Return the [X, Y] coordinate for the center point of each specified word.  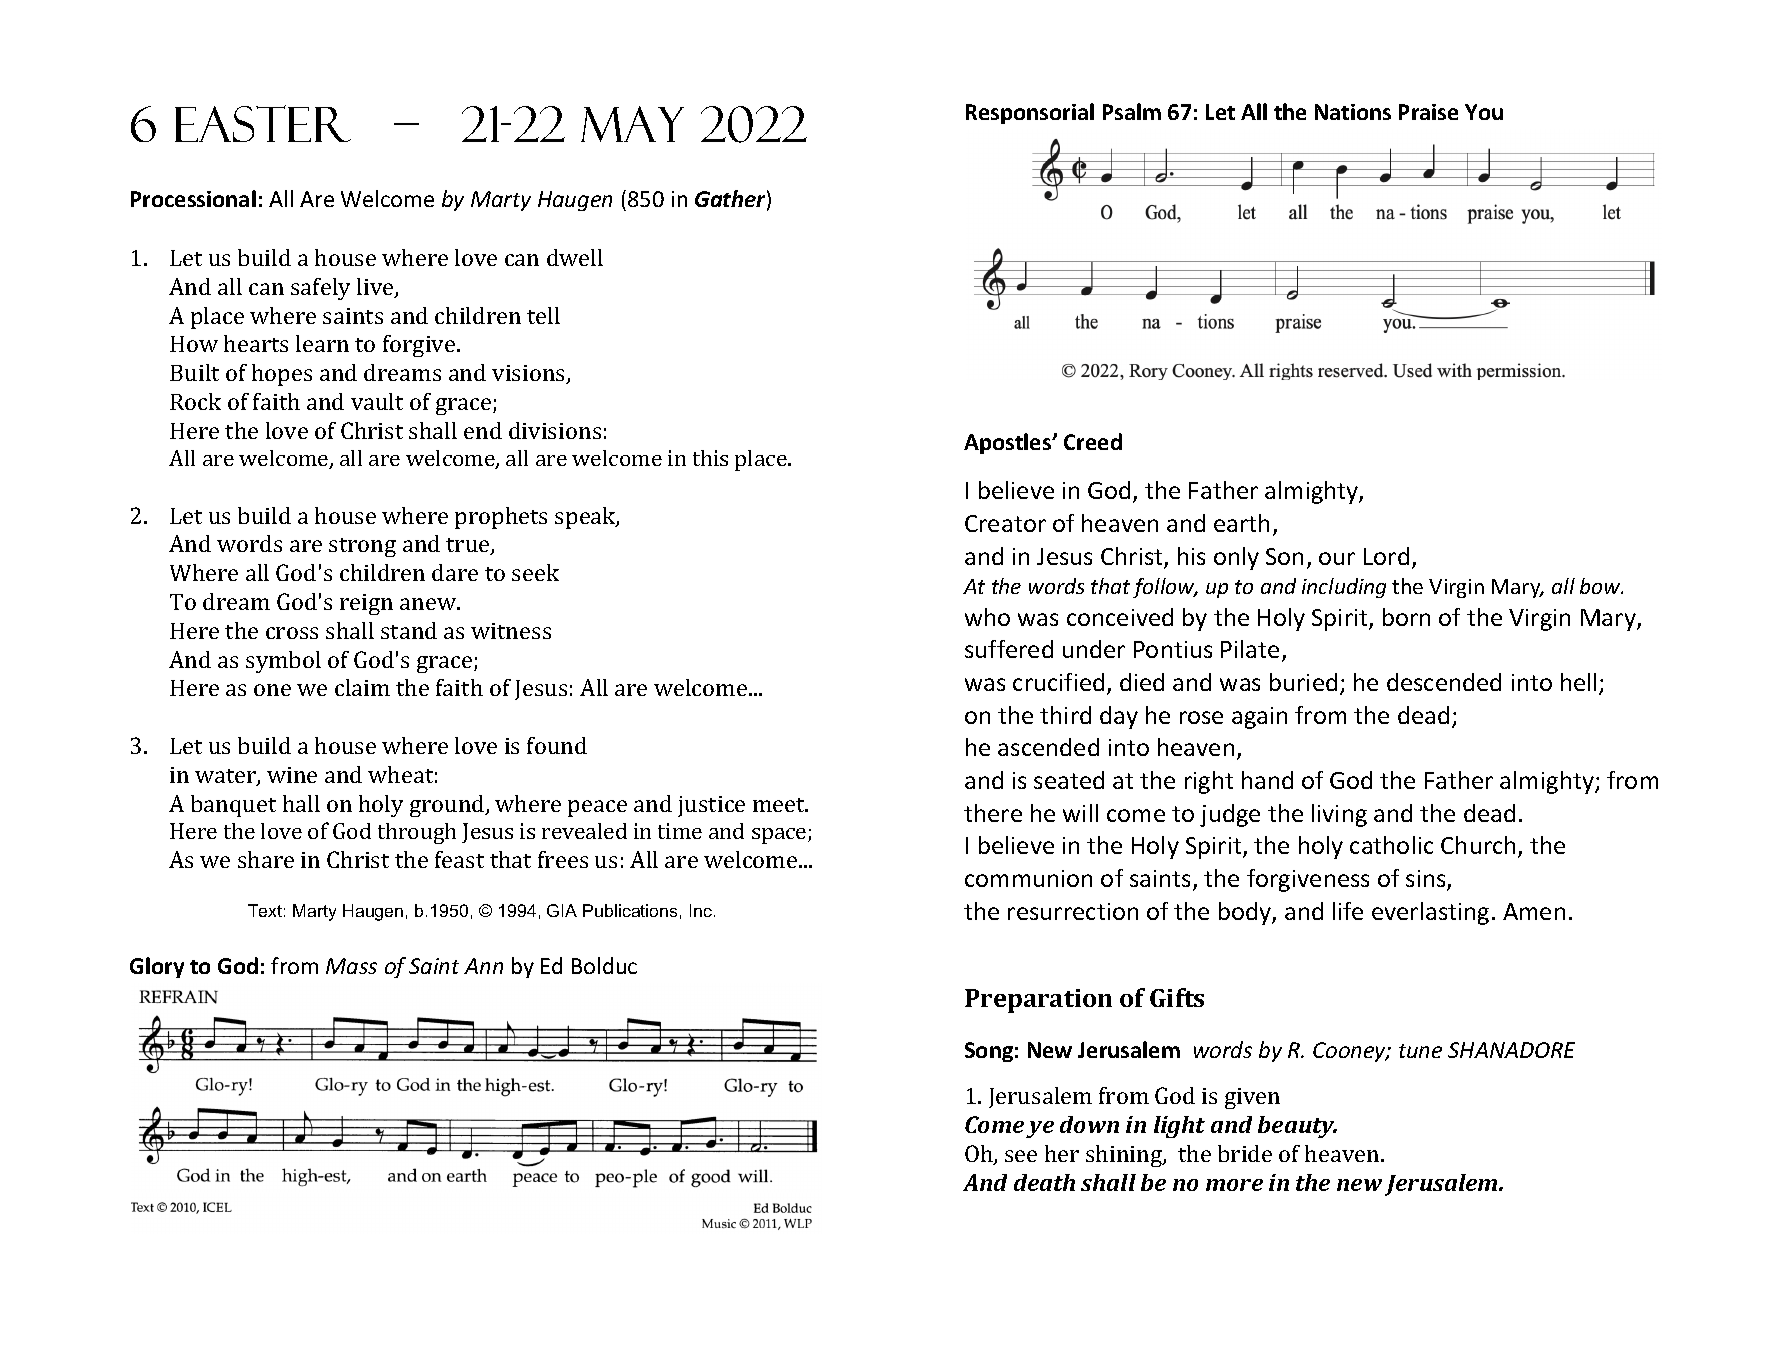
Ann [483, 966]
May [632, 124]
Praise [1428, 112]
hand [1267, 780]
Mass [351, 966]
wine [292, 775]
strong [362, 547]
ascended [1048, 747]
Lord [1386, 556]
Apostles [1009, 443]
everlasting [1430, 913]
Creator [1005, 523]
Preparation [1038, 1001]
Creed [1093, 441]
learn [322, 343]
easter [263, 123]
